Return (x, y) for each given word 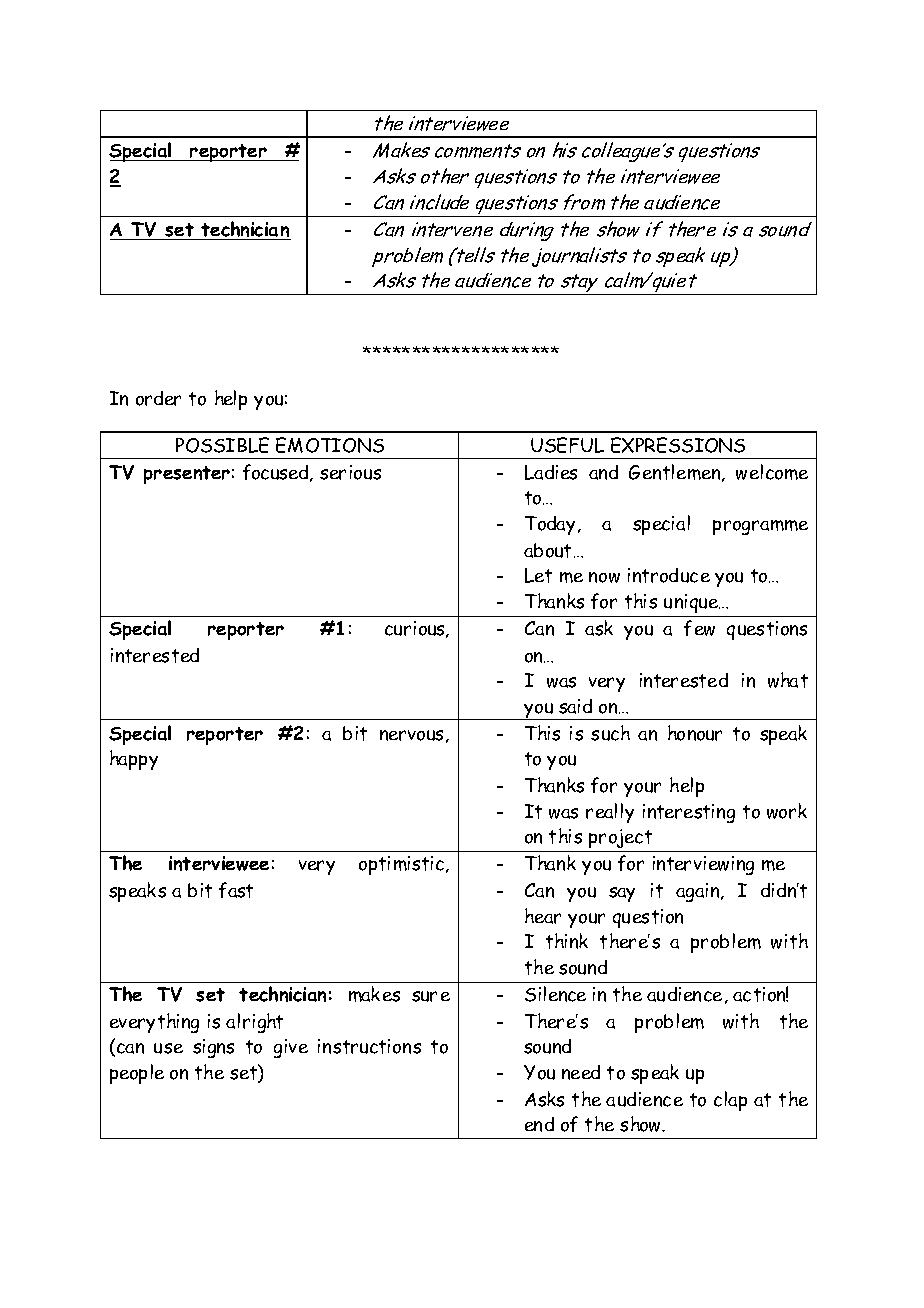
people (137, 1074)
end (539, 1124)
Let (538, 575)
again (699, 892)
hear (543, 916)
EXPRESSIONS (678, 445)
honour (695, 733)
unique (692, 603)
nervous (411, 735)
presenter (187, 475)
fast (236, 890)
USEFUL (567, 445)
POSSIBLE (222, 445)
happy (134, 760)
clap (730, 1101)
